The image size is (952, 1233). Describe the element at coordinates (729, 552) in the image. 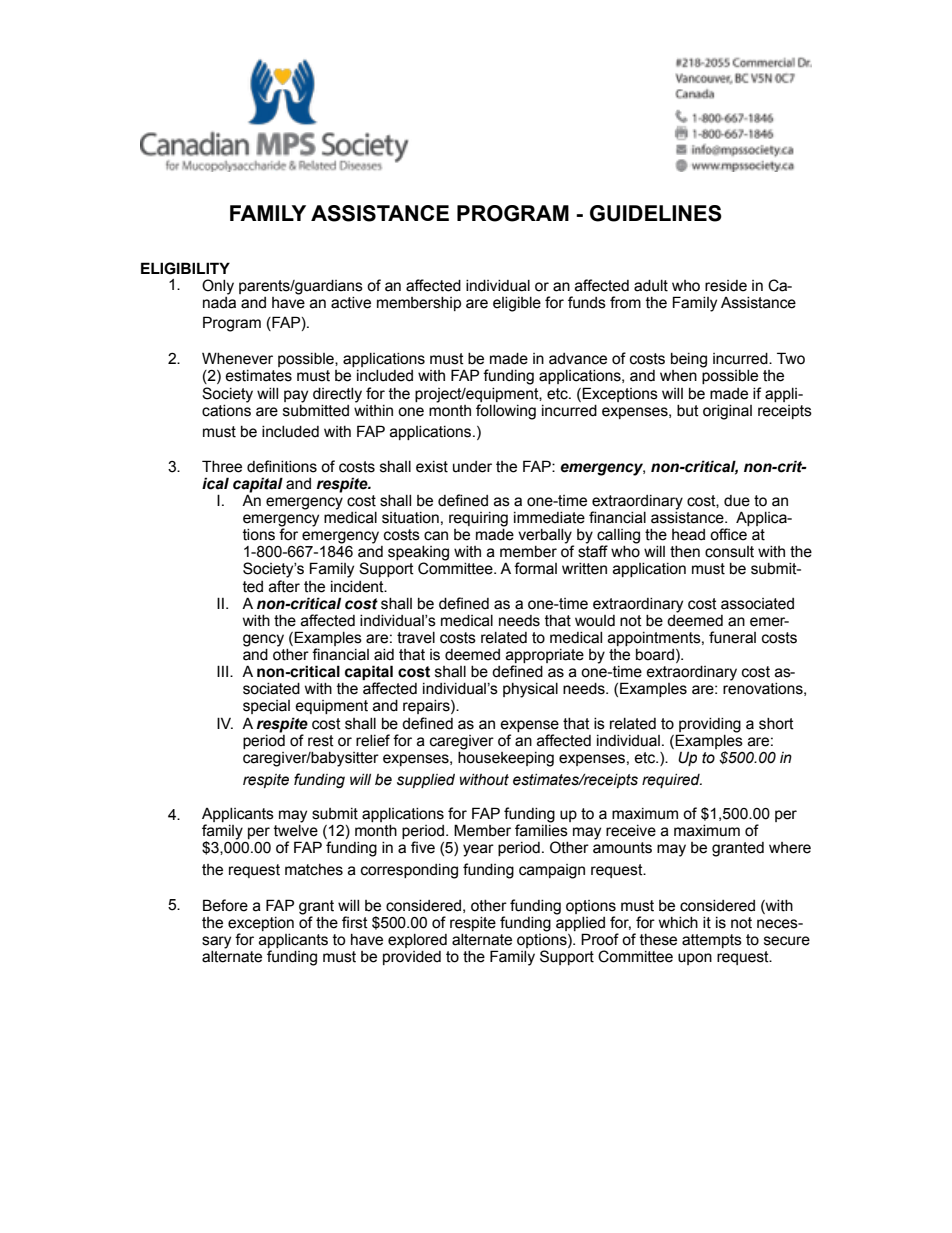

I see `consult` at that location.
